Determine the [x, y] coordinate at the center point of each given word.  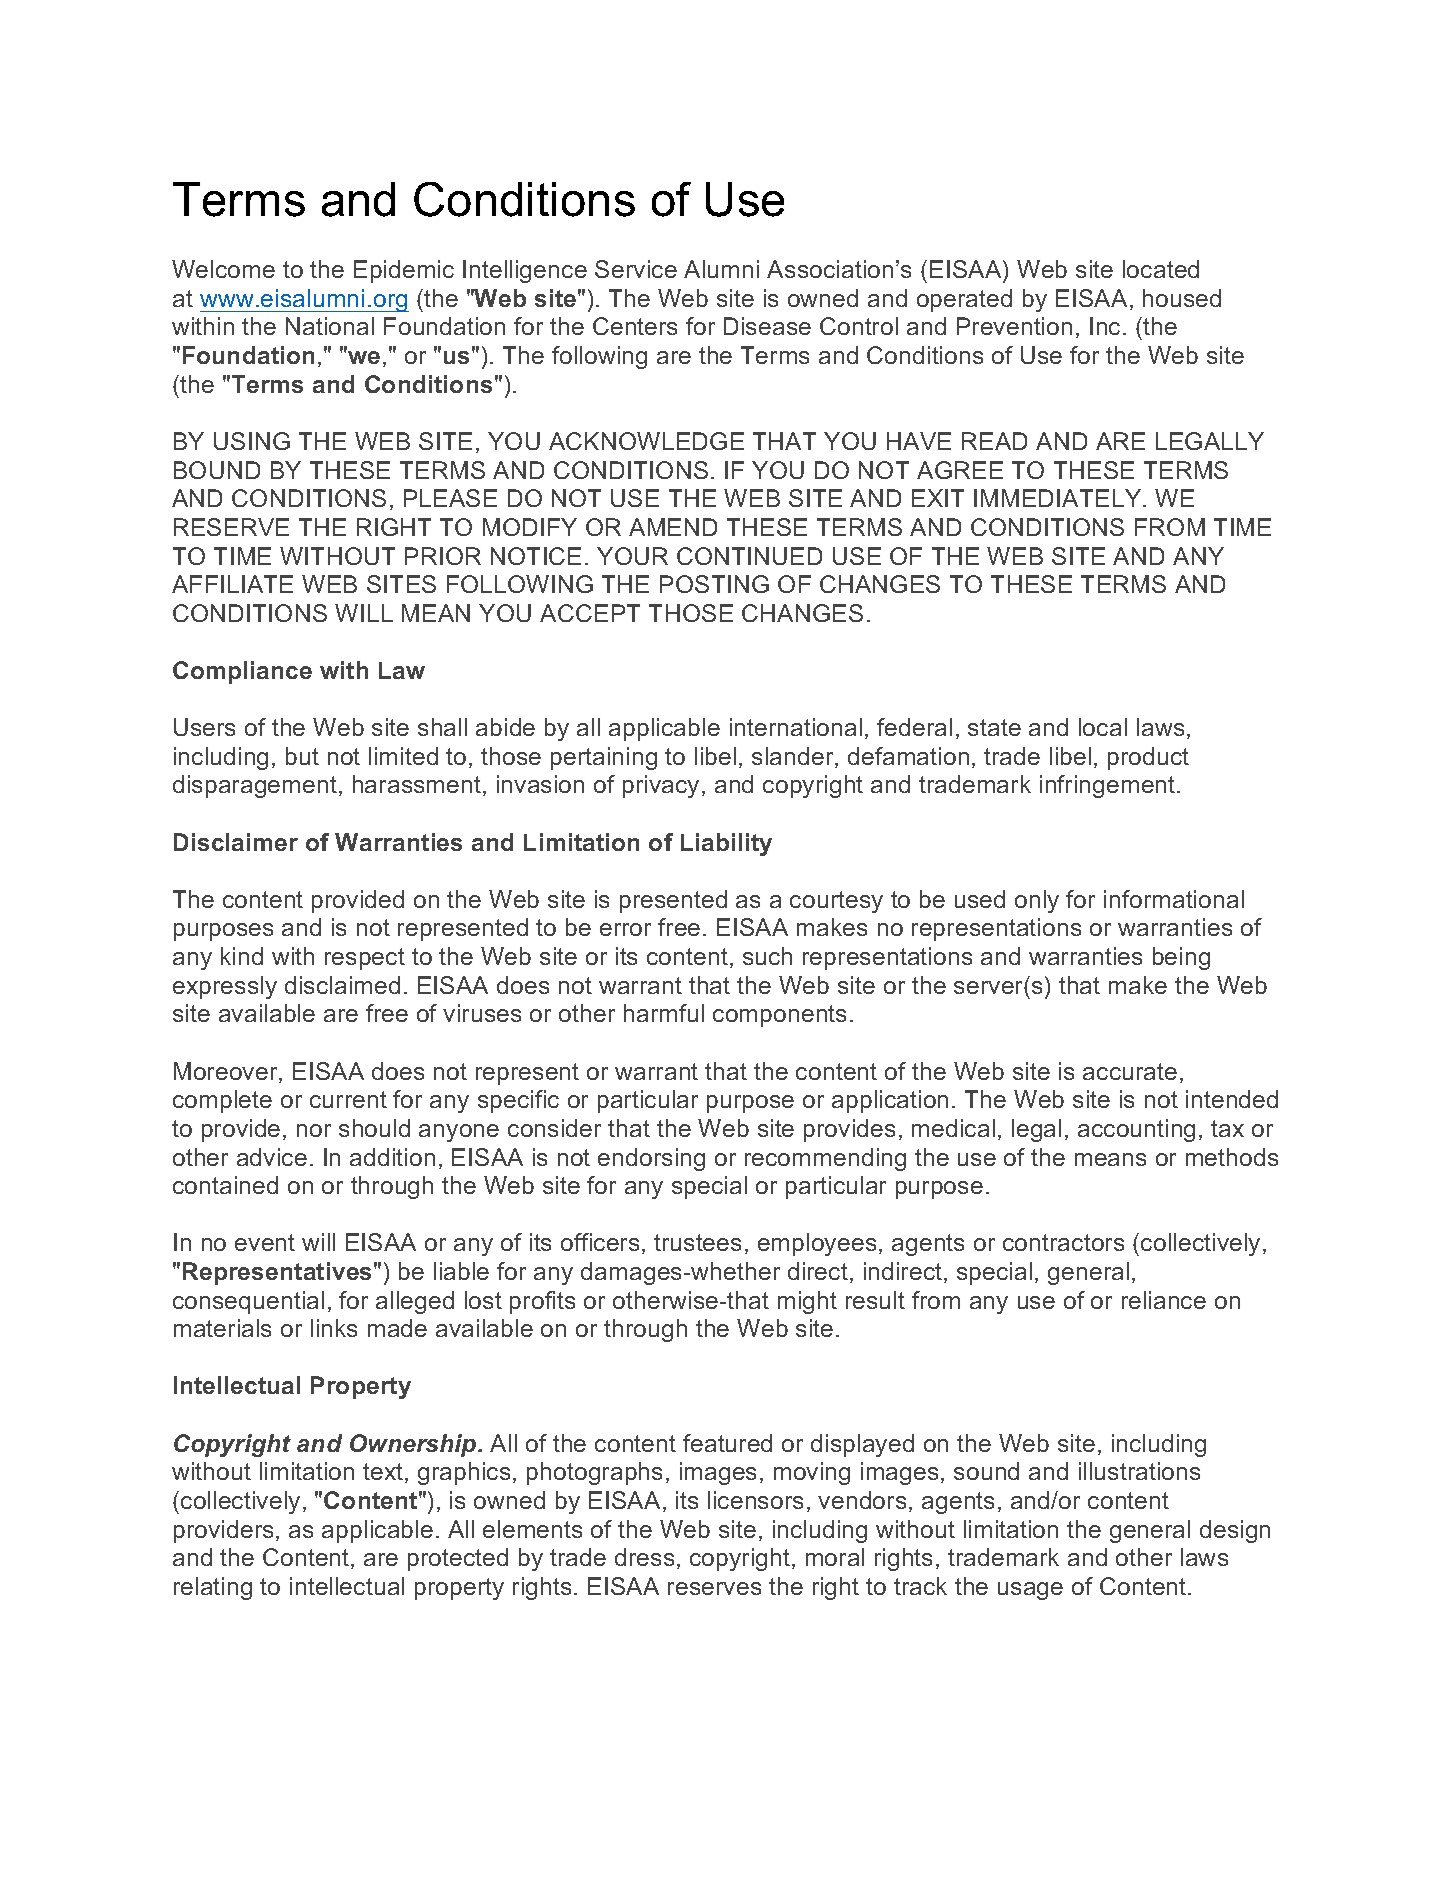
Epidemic [404, 271]
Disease [767, 326]
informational [1174, 899]
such [767, 956]
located [1161, 269]
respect [365, 959]
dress [644, 1557]
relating [213, 1588]
